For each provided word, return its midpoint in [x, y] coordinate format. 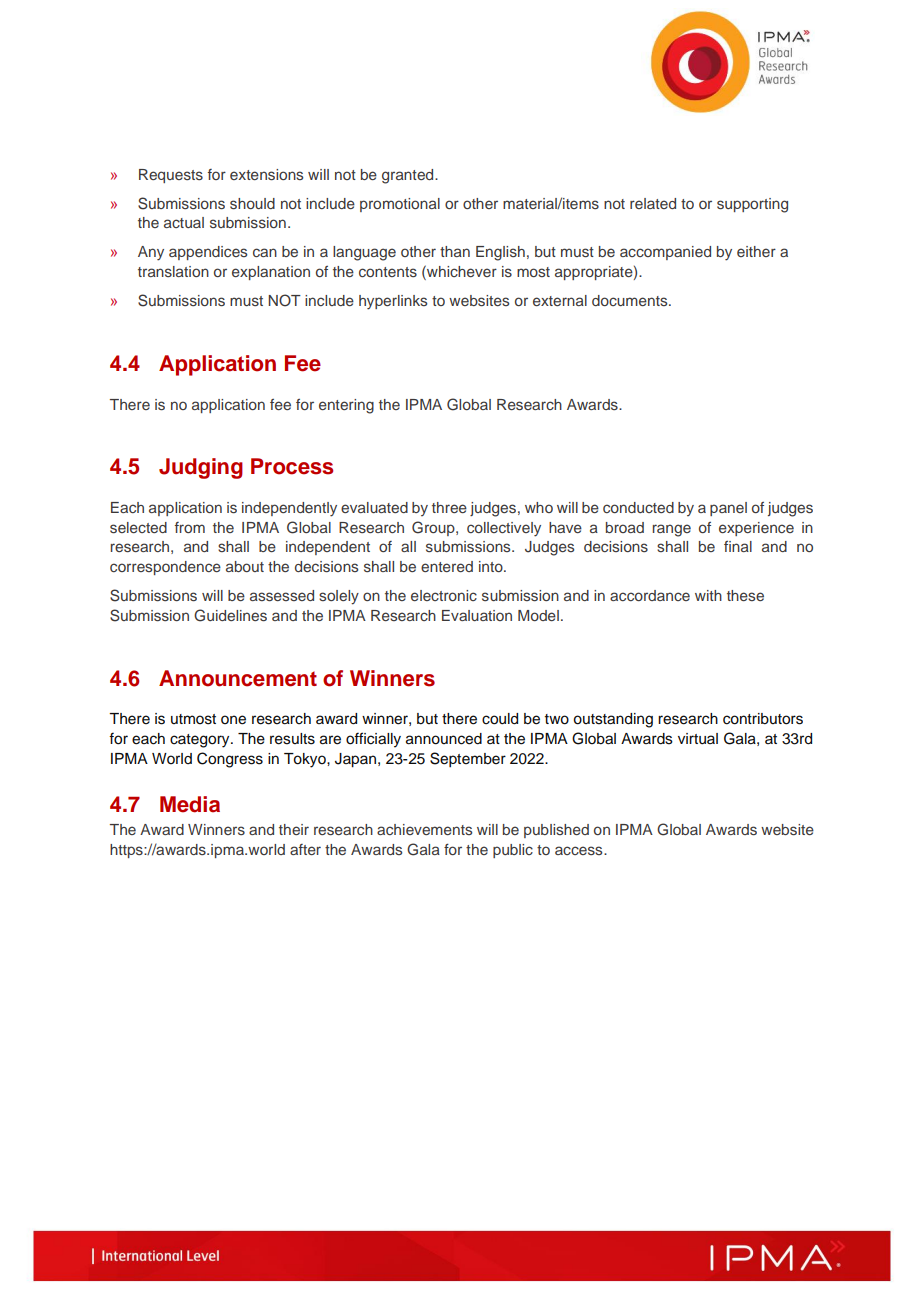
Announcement [238, 678]
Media [190, 804]
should [252, 203]
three [449, 507]
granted [409, 176]
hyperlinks [393, 302]
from [190, 527]
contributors [763, 719]
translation [173, 271]
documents [631, 300]
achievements [424, 829]
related [653, 203]
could [500, 719]
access [580, 850]
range [672, 530]
